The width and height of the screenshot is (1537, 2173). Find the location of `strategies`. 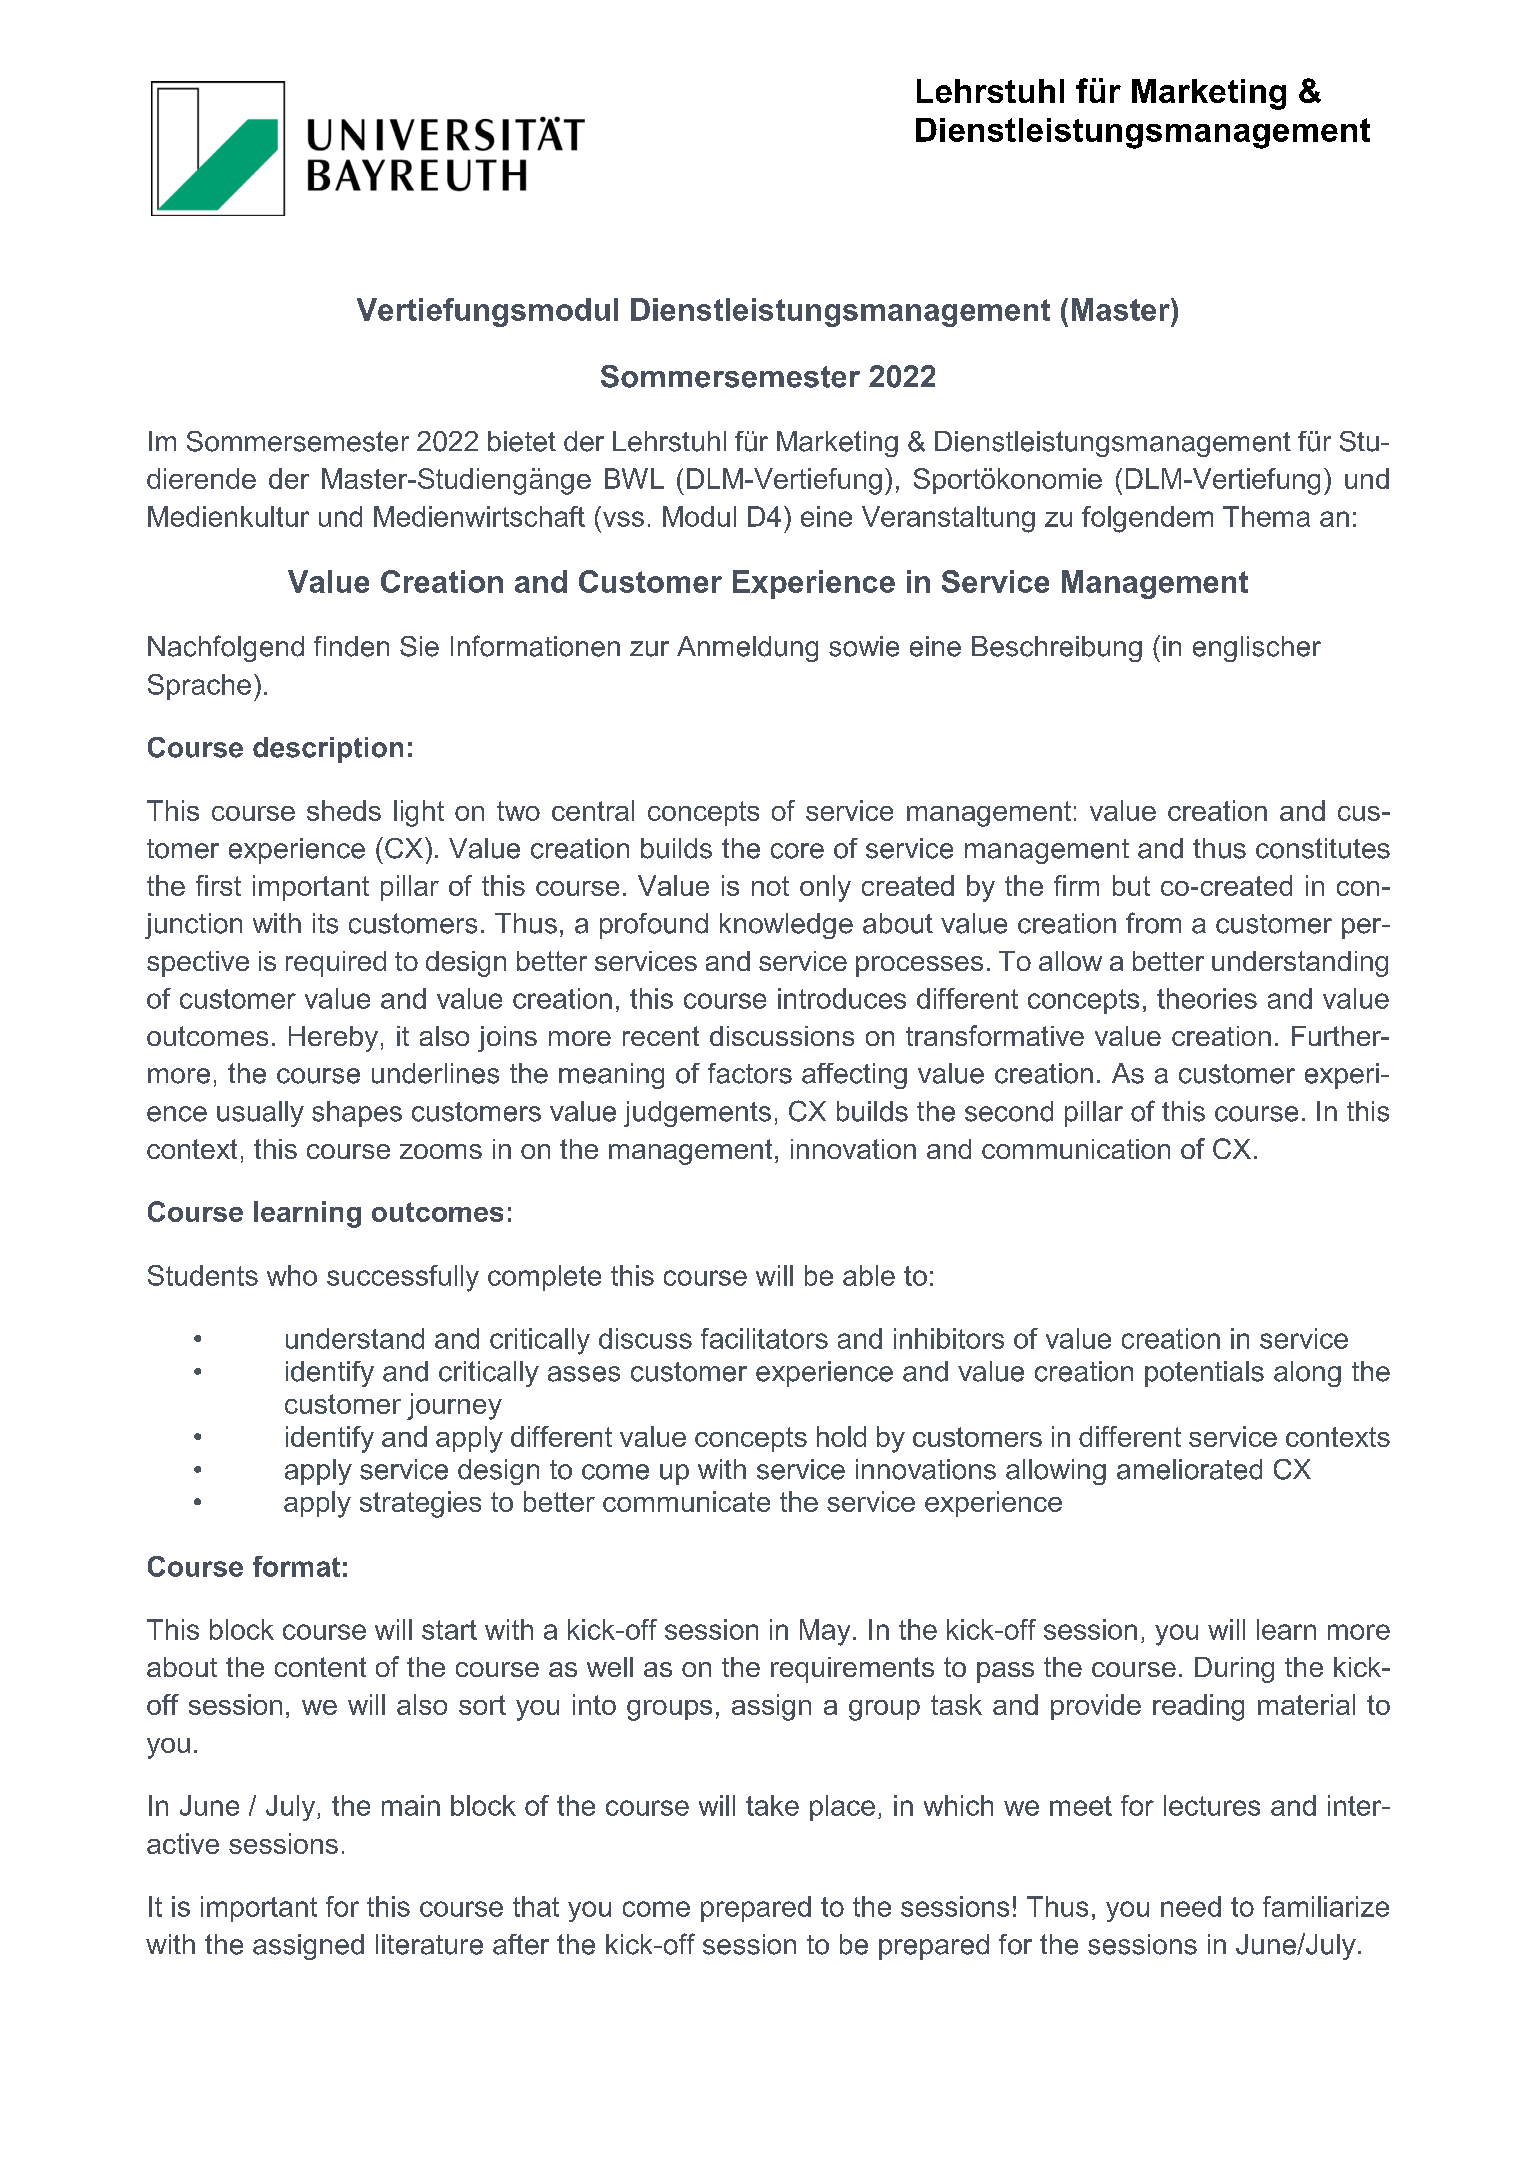

strategies is located at coordinates (420, 1504).
